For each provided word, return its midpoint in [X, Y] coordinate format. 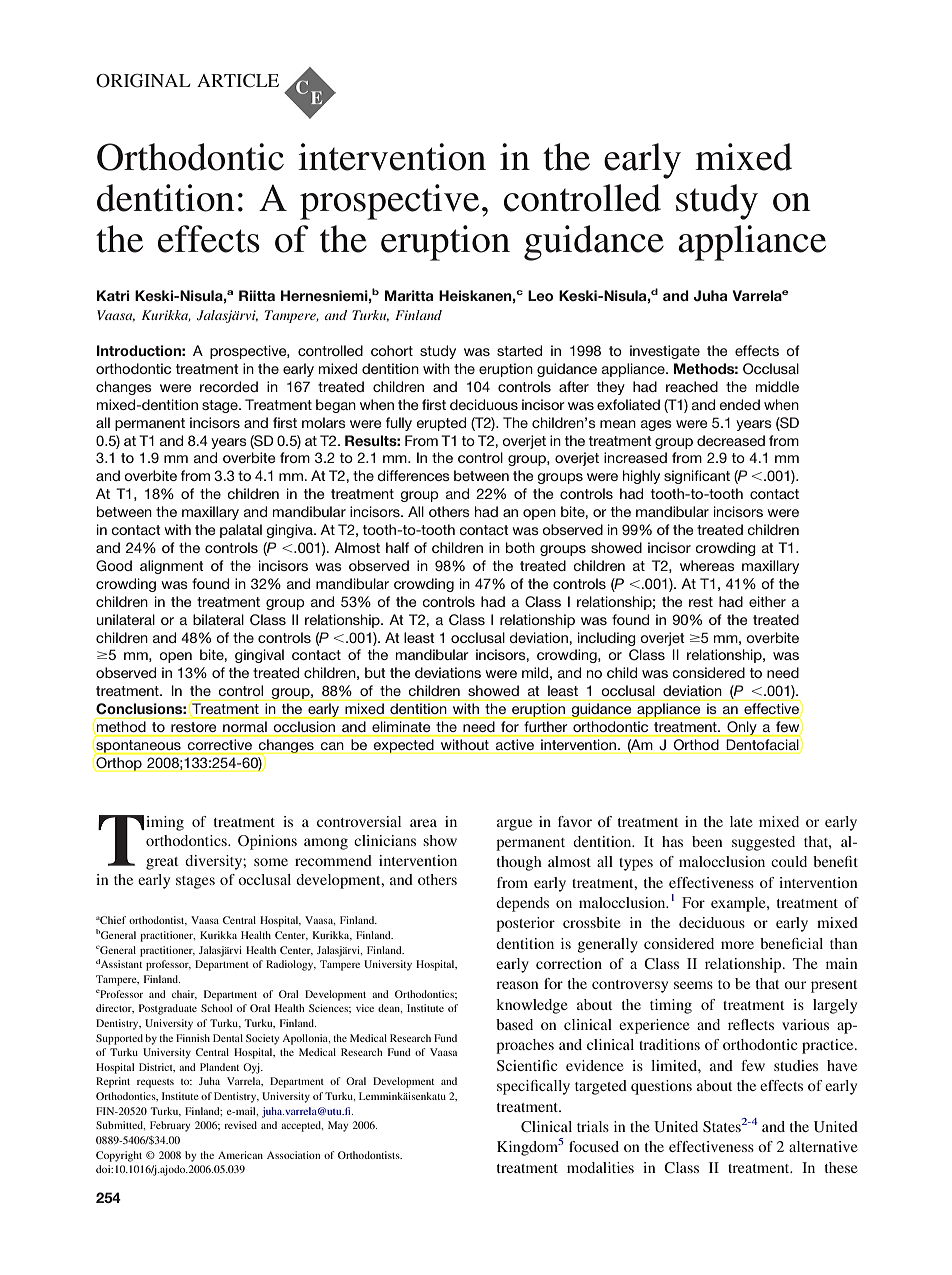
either [767, 601]
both [520, 547]
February [170, 1126]
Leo [540, 295]
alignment [172, 567]
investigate [665, 352]
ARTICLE [238, 81]
